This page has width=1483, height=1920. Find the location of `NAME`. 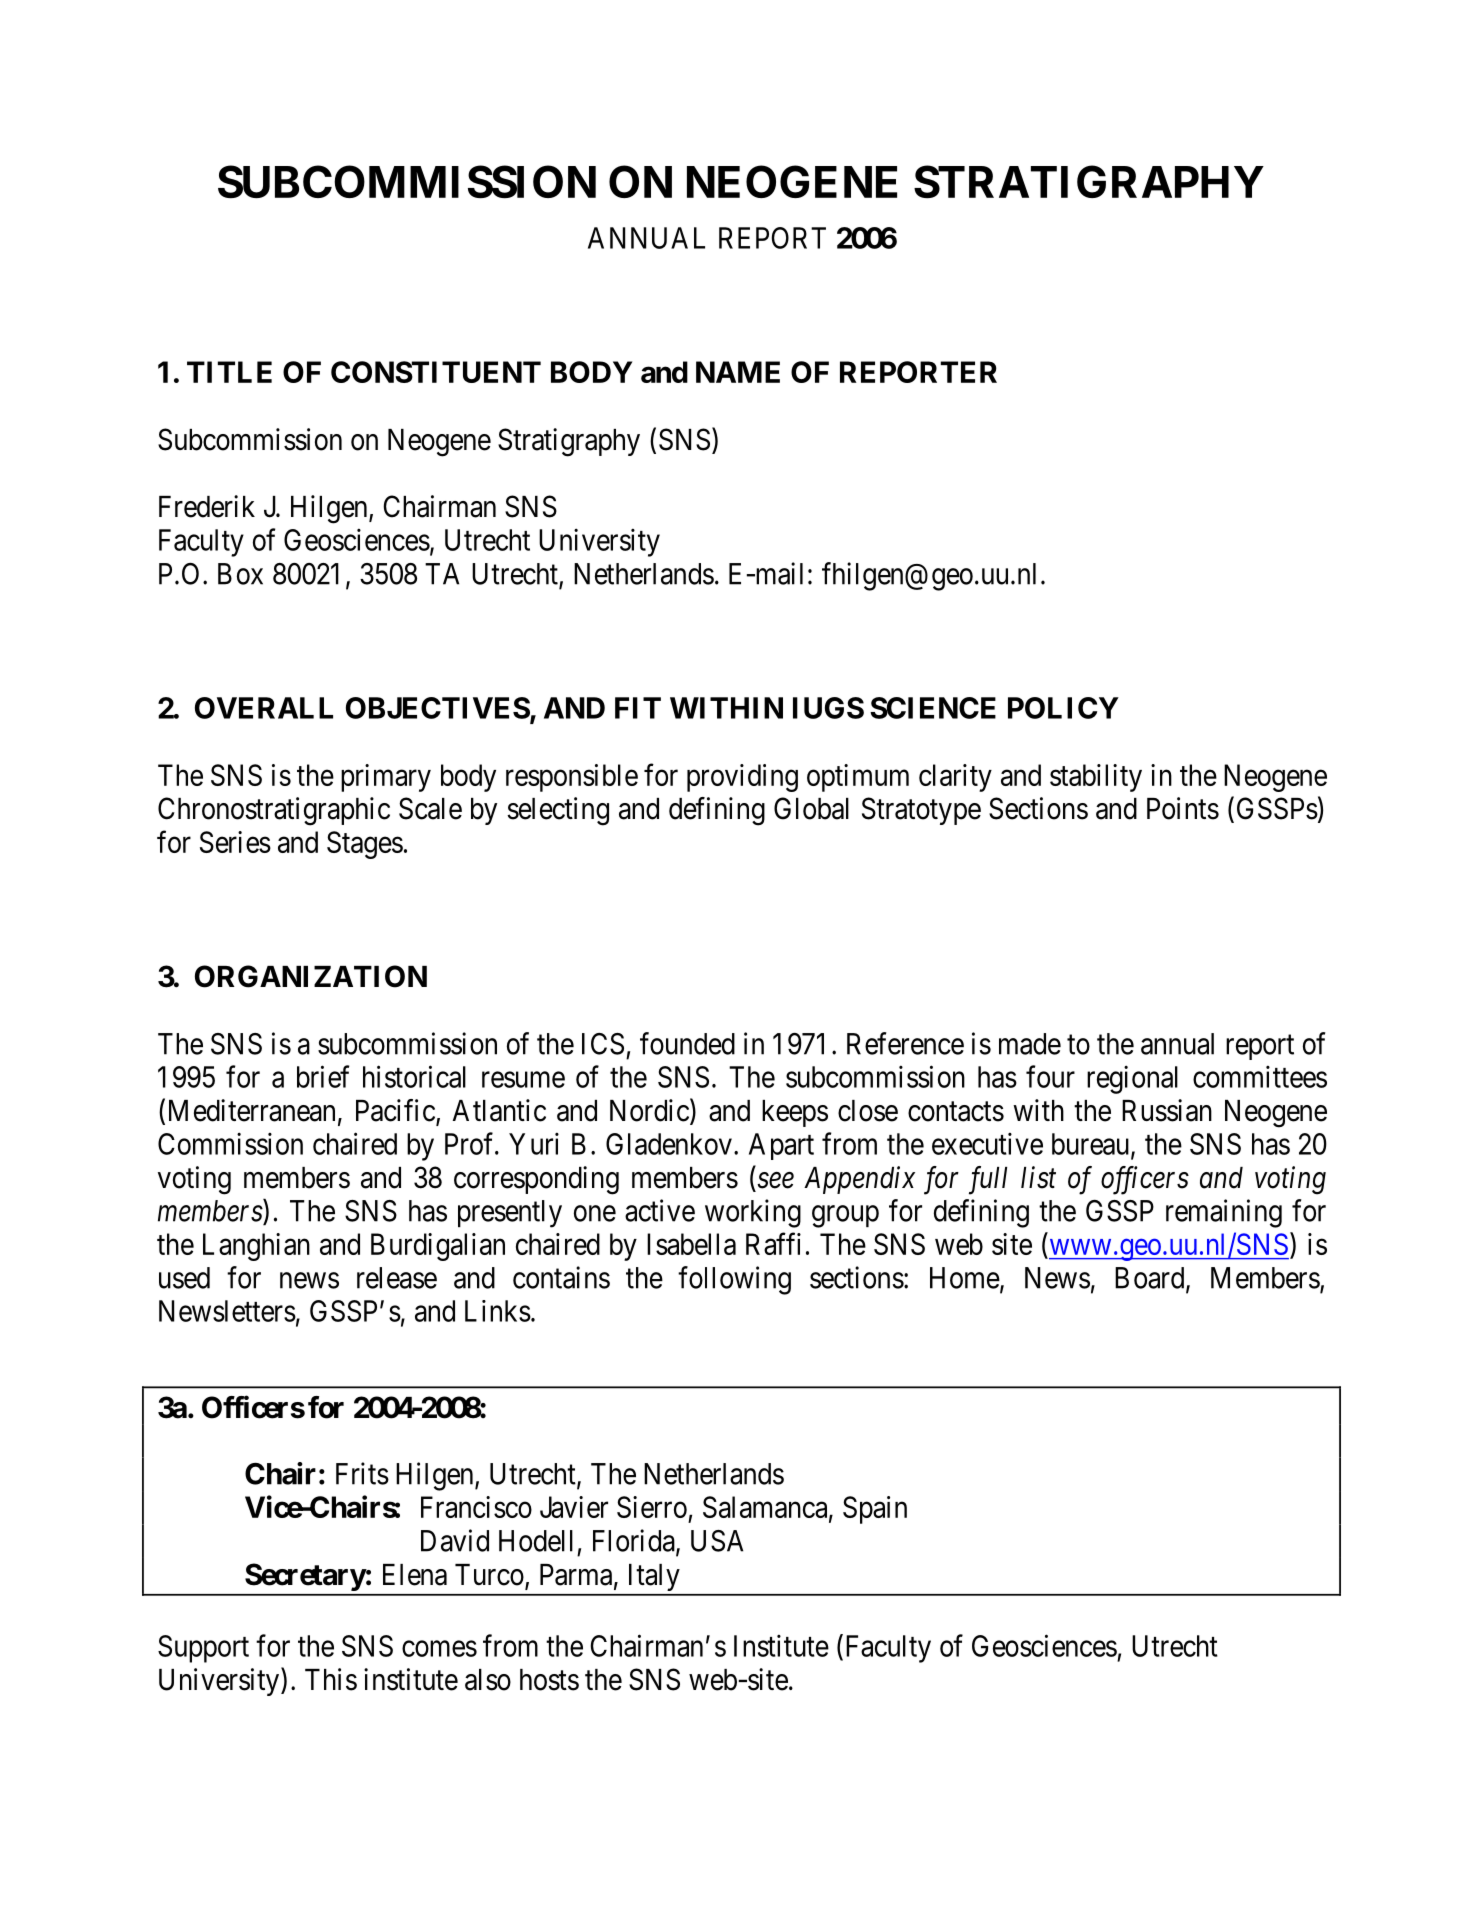

NAME is located at coordinates (738, 372).
